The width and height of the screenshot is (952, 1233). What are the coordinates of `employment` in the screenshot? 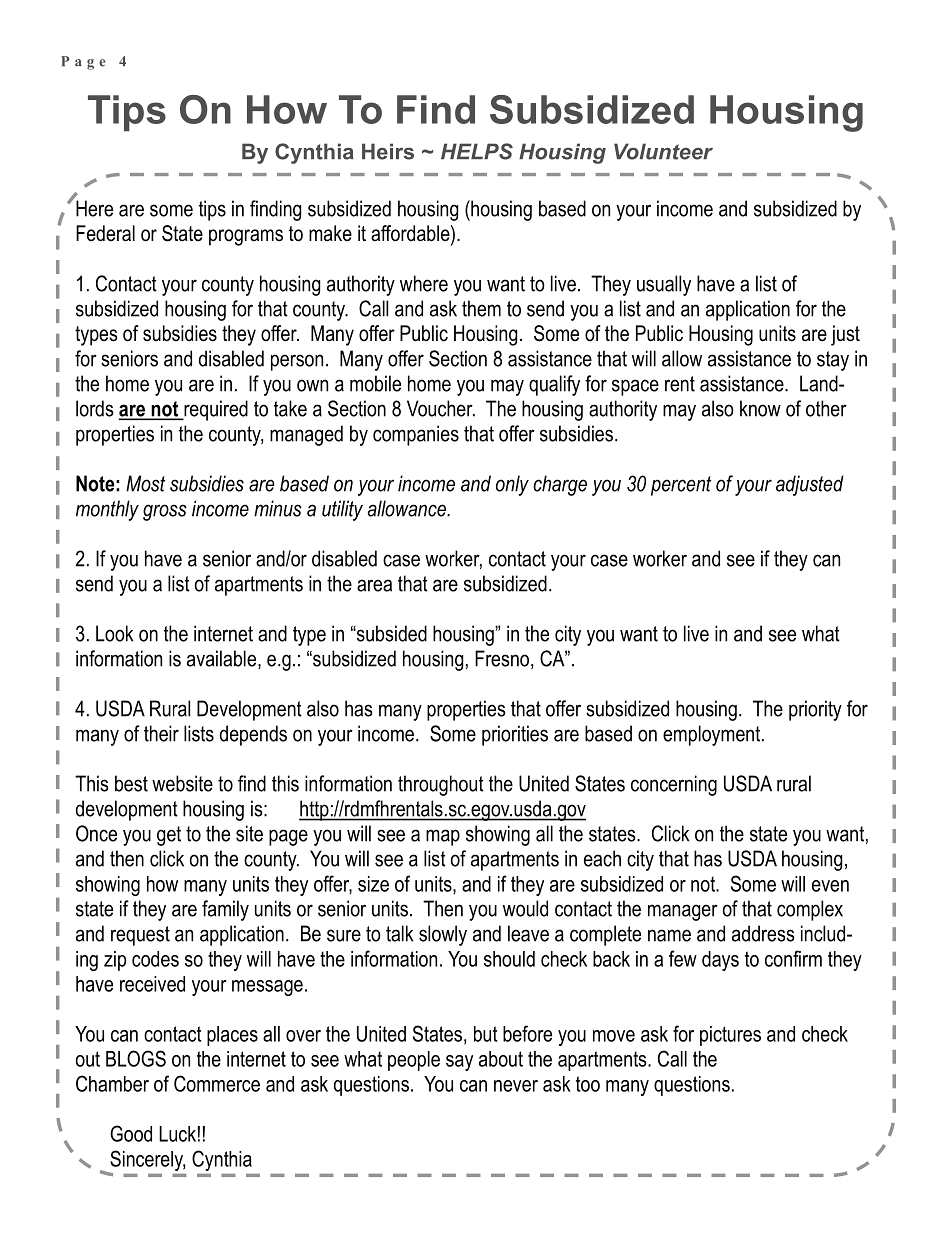 It's located at (713, 735).
